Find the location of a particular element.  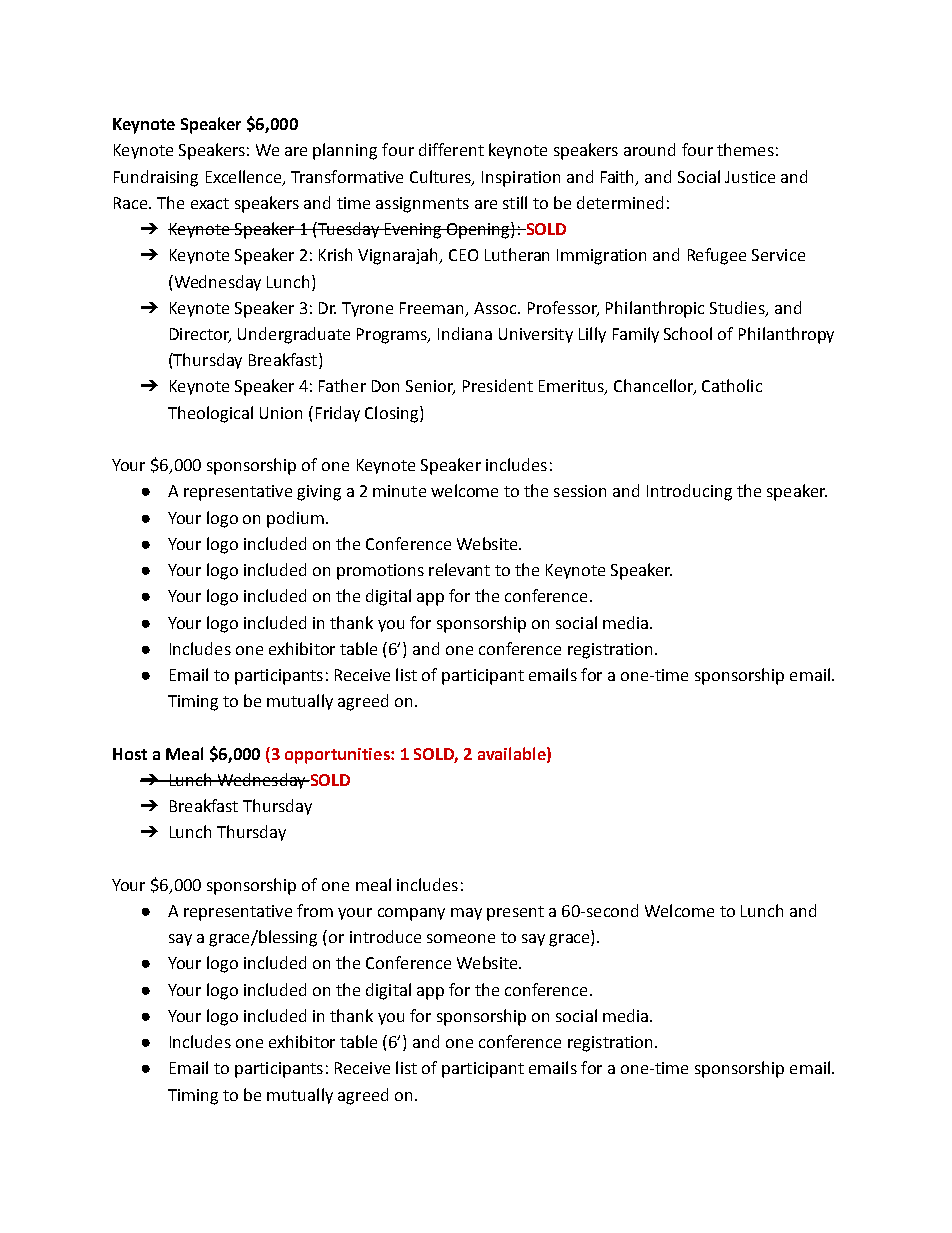

someone is located at coordinates (461, 938).
